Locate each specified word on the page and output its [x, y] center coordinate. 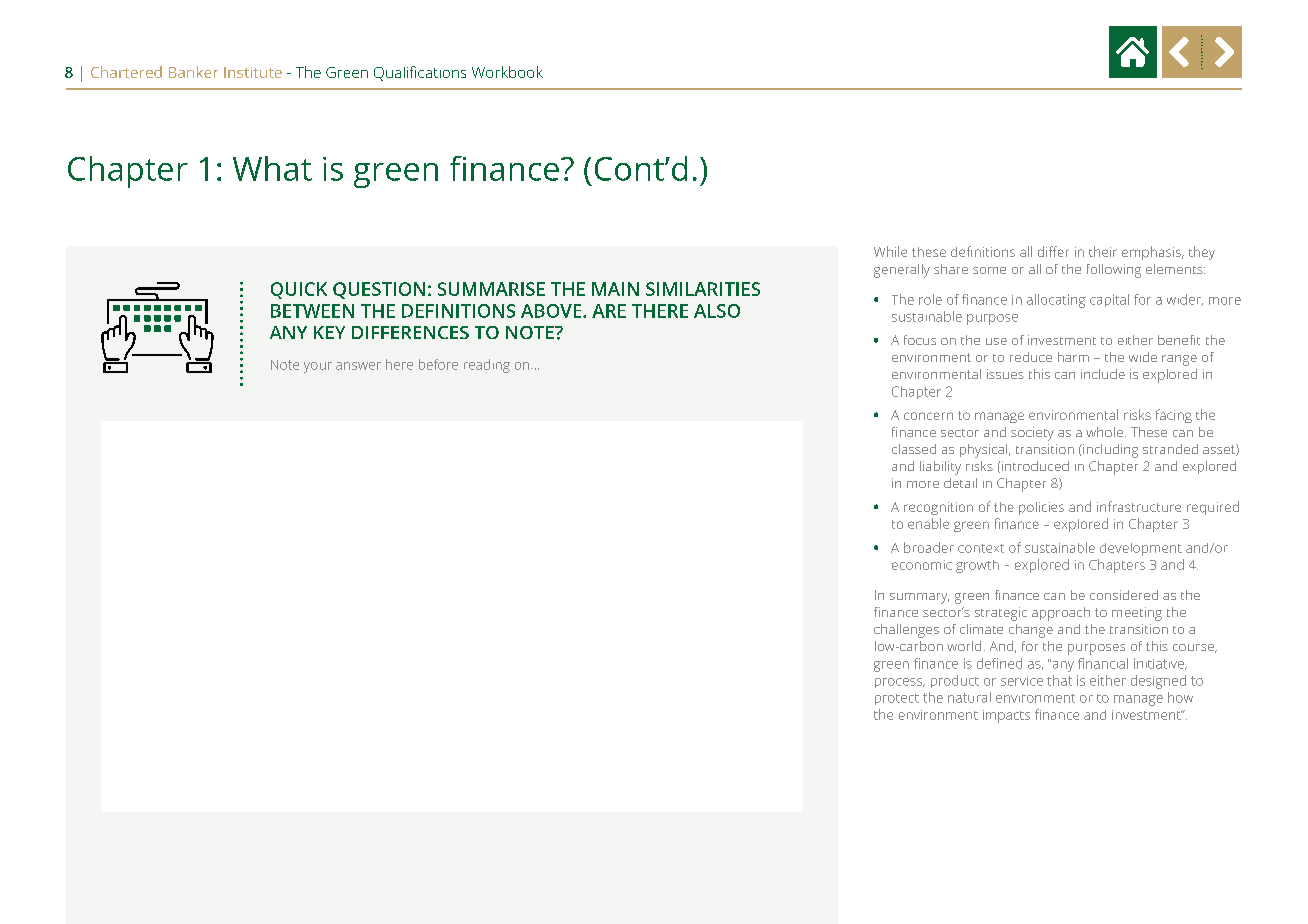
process [900, 683]
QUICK [299, 290]
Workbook [507, 72]
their [1103, 251]
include [1103, 374]
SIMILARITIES [703, 289]
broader [929, 547]
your [318, 367]
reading [487, 366]
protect [897, 699]
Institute [253, 72]
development [1141, 549]
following [1114, 271]
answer [358, 366]
